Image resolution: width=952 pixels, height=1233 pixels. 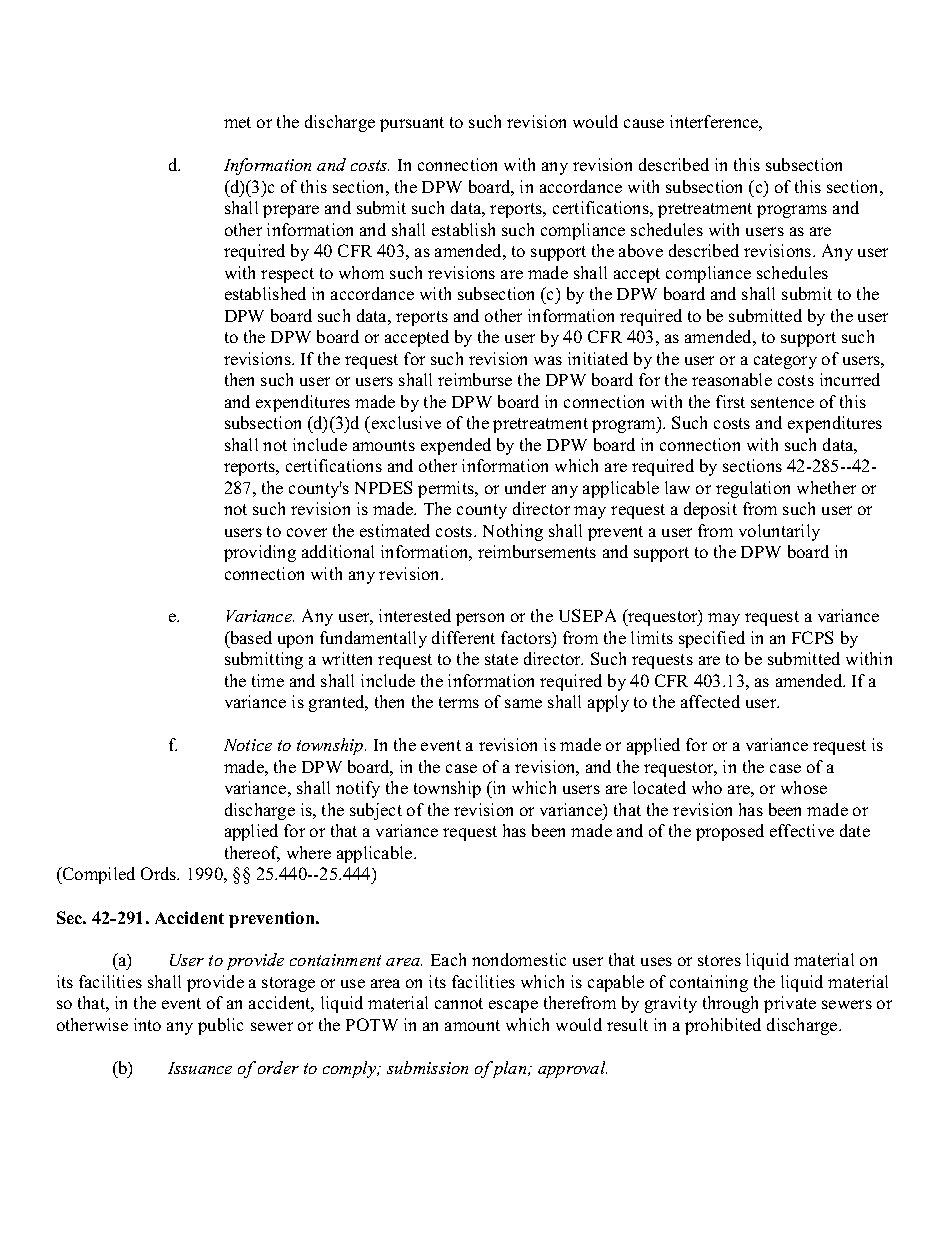 What do you see at coordinates (237, 122) in the screenshot?
I see `met` at bounding box center [237, 122].
